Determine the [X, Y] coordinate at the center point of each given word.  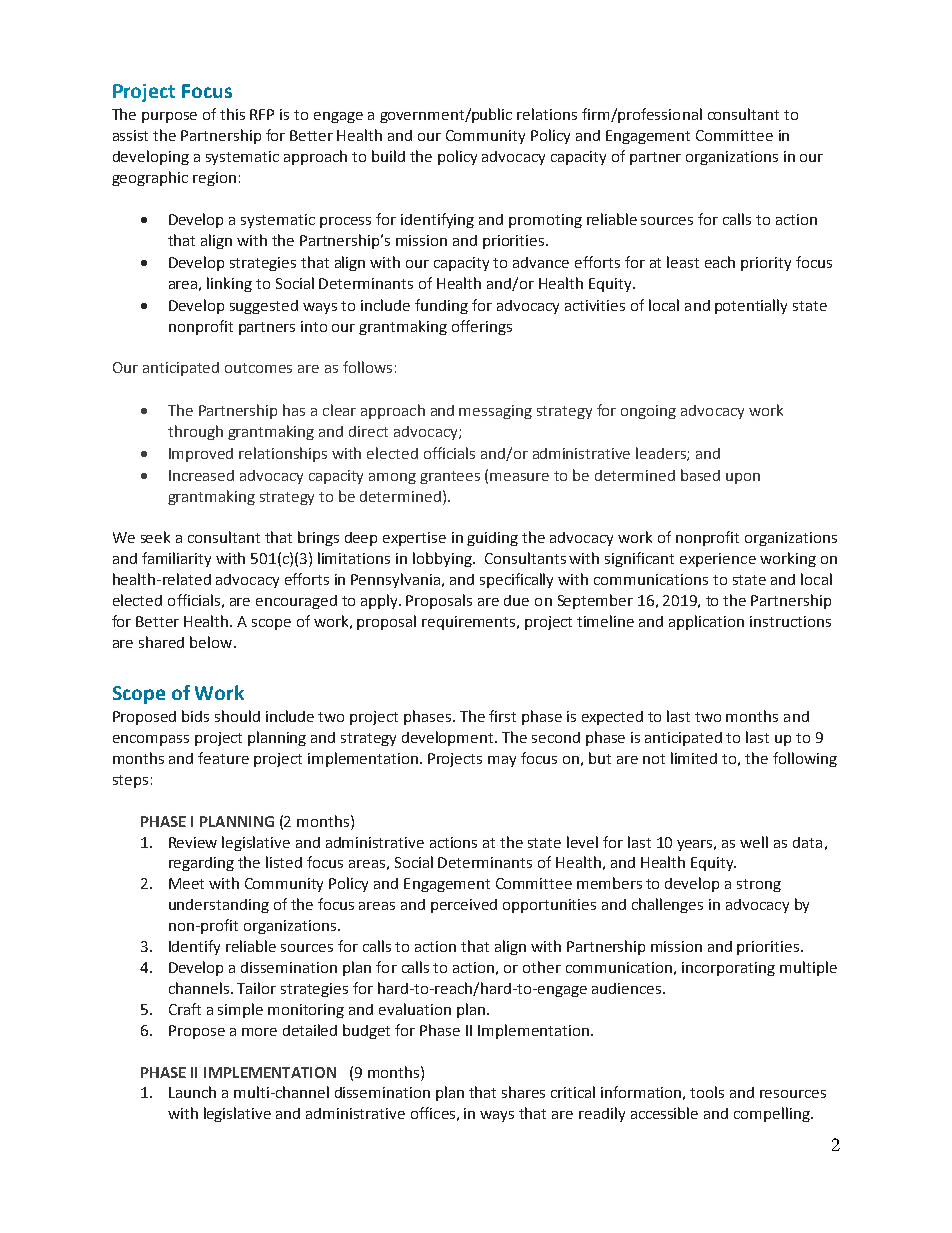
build [388, 156]
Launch [192, 1092]
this [232, 114]
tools [707, 1092]
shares [523, 1092]
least [683, 262]
